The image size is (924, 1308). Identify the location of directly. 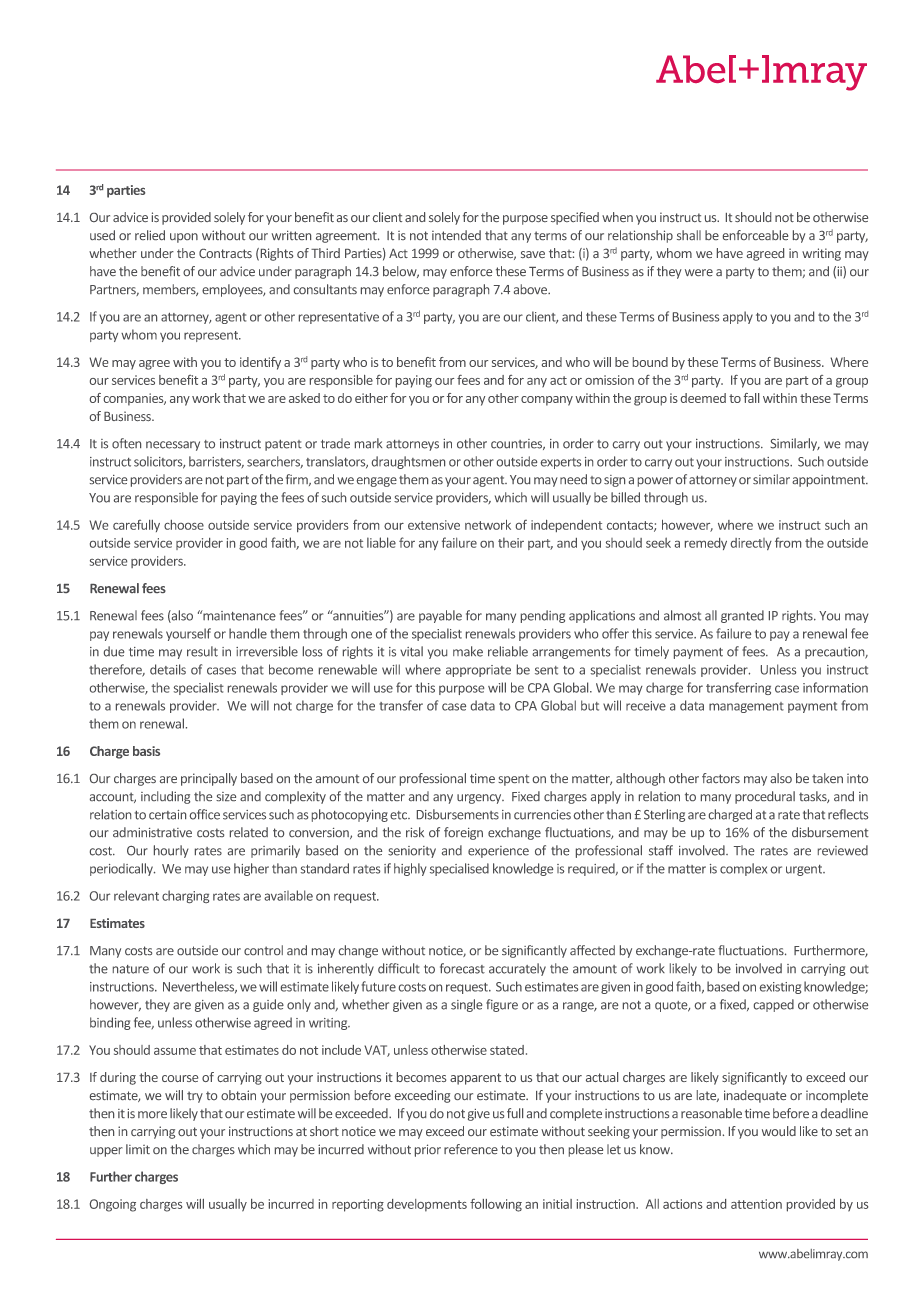
(751, 544).
